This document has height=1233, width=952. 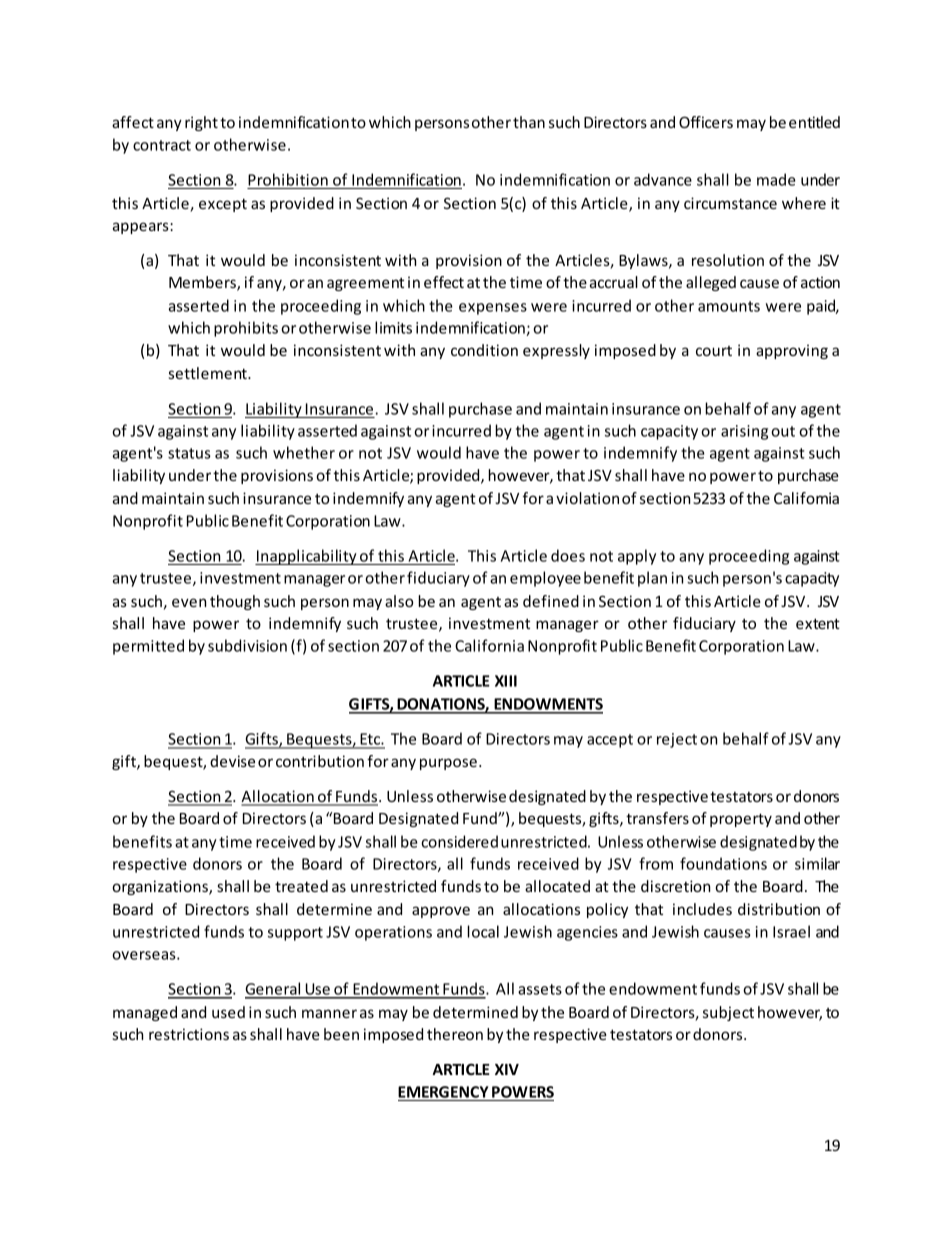 I want to click on extent, so click(x=818, y=623).
